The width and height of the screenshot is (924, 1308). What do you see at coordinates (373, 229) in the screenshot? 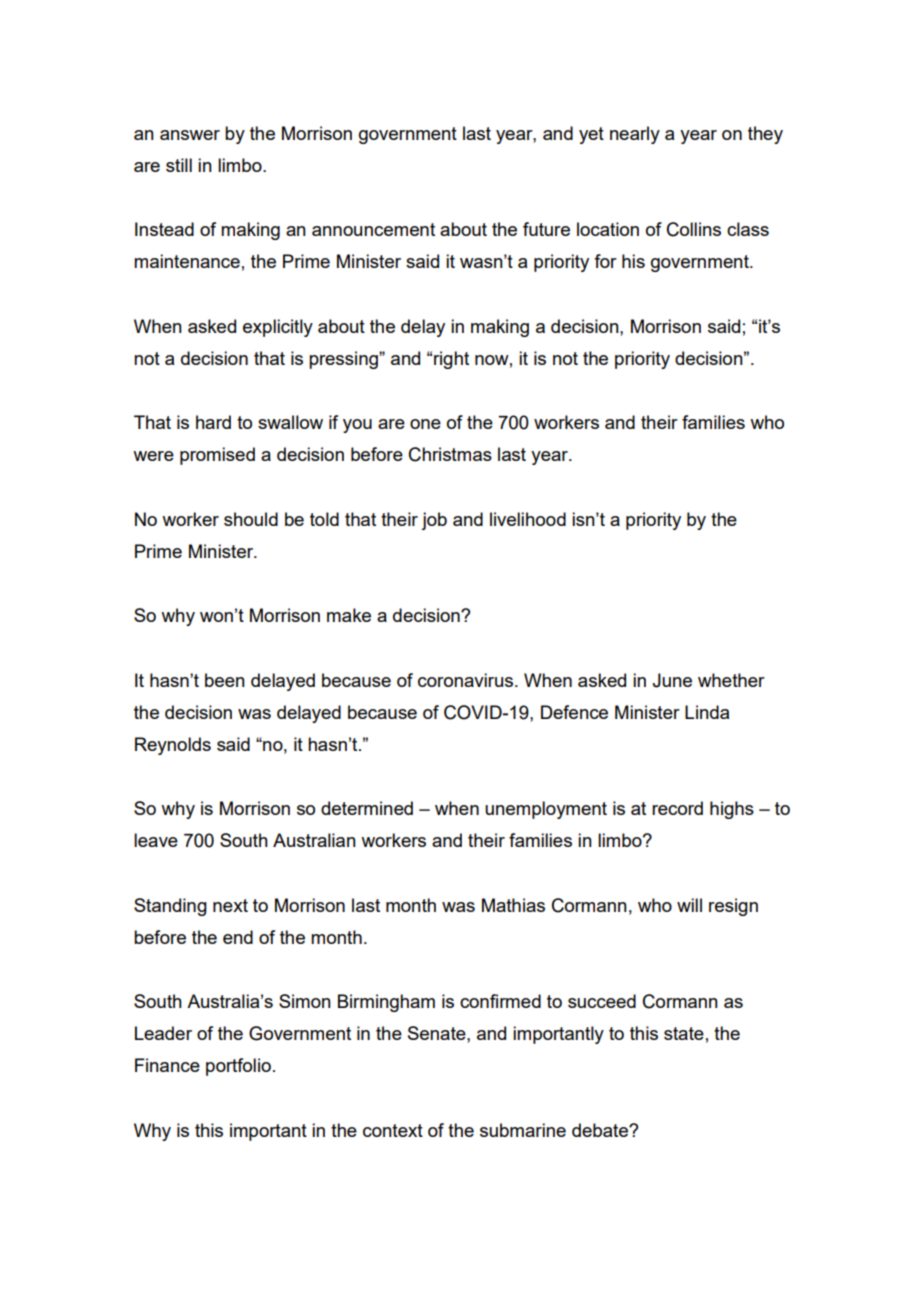
I see `announcement` at bounding box center [373, 229].
